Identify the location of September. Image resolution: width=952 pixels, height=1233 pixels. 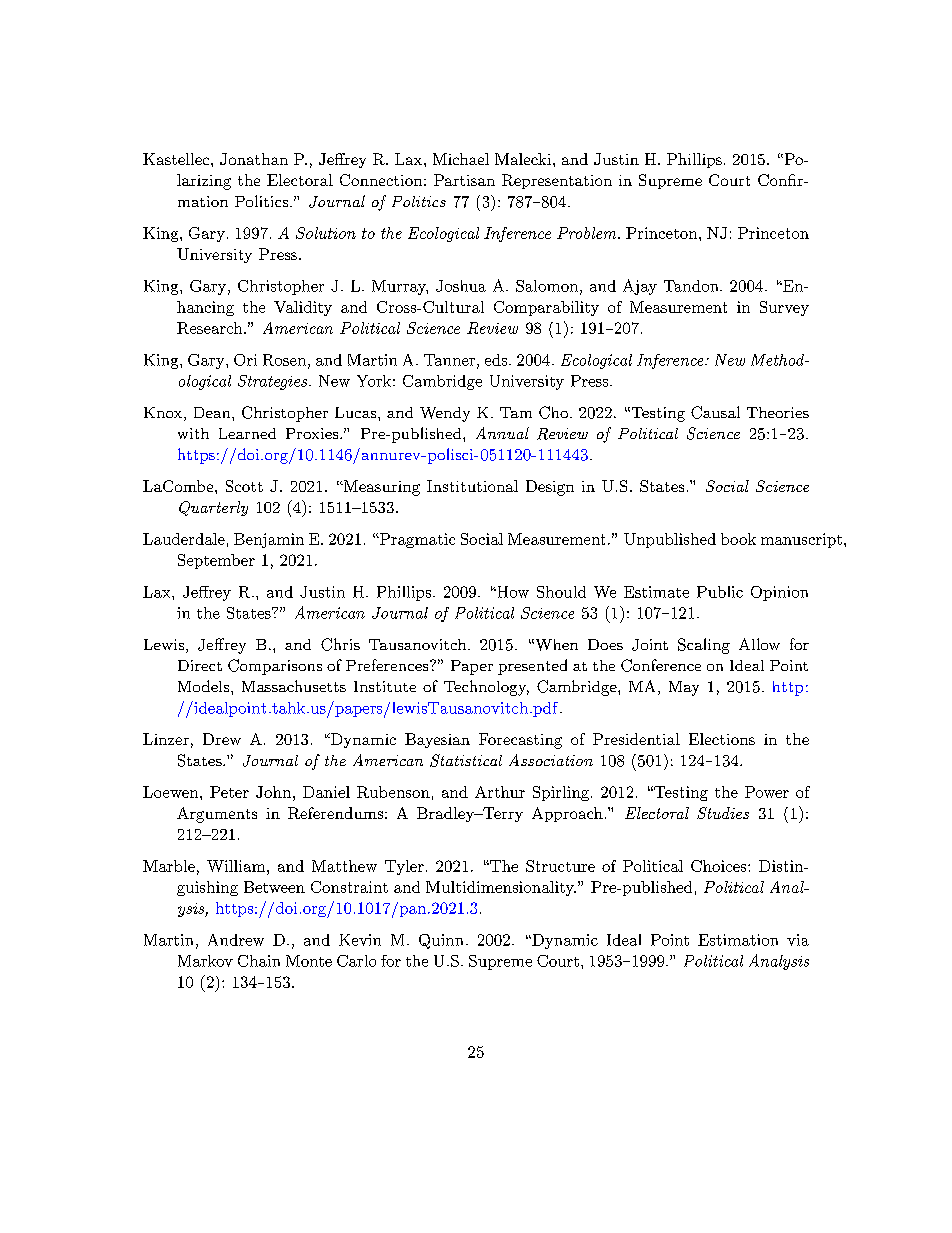
(216, 561).
